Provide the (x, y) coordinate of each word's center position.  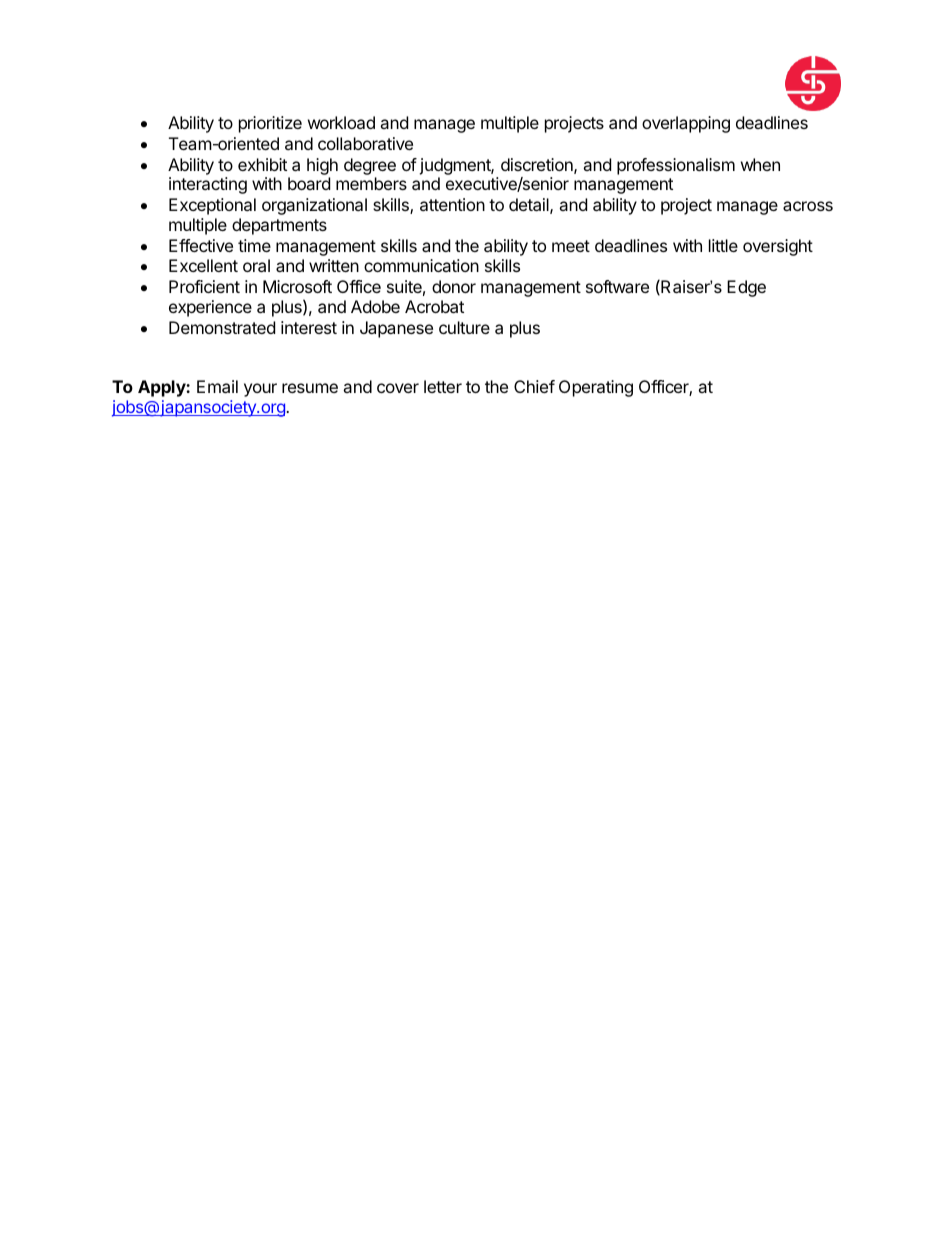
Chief (534, 386)
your (260, 390)
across (808, 206)
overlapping (686, 124)
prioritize (270, 124)
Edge (746, 288)
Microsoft (297, 286)
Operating (596, 388)
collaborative (365, 143)
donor (454, 286)
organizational (314, 206)
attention (452, 204)
